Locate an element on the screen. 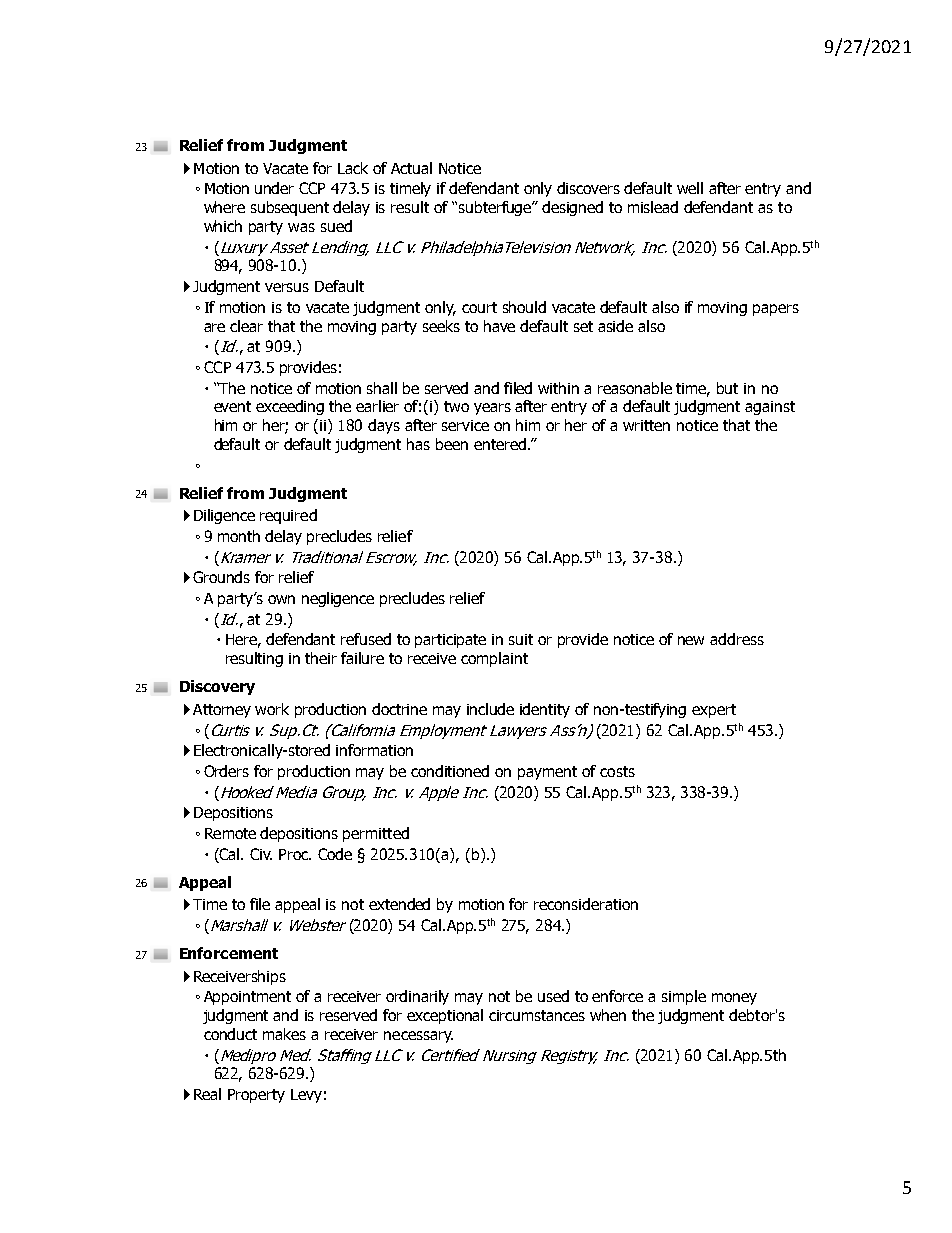 The height and width of the screenshot is (1233, 952). well is located at coordinates (690, 188).
